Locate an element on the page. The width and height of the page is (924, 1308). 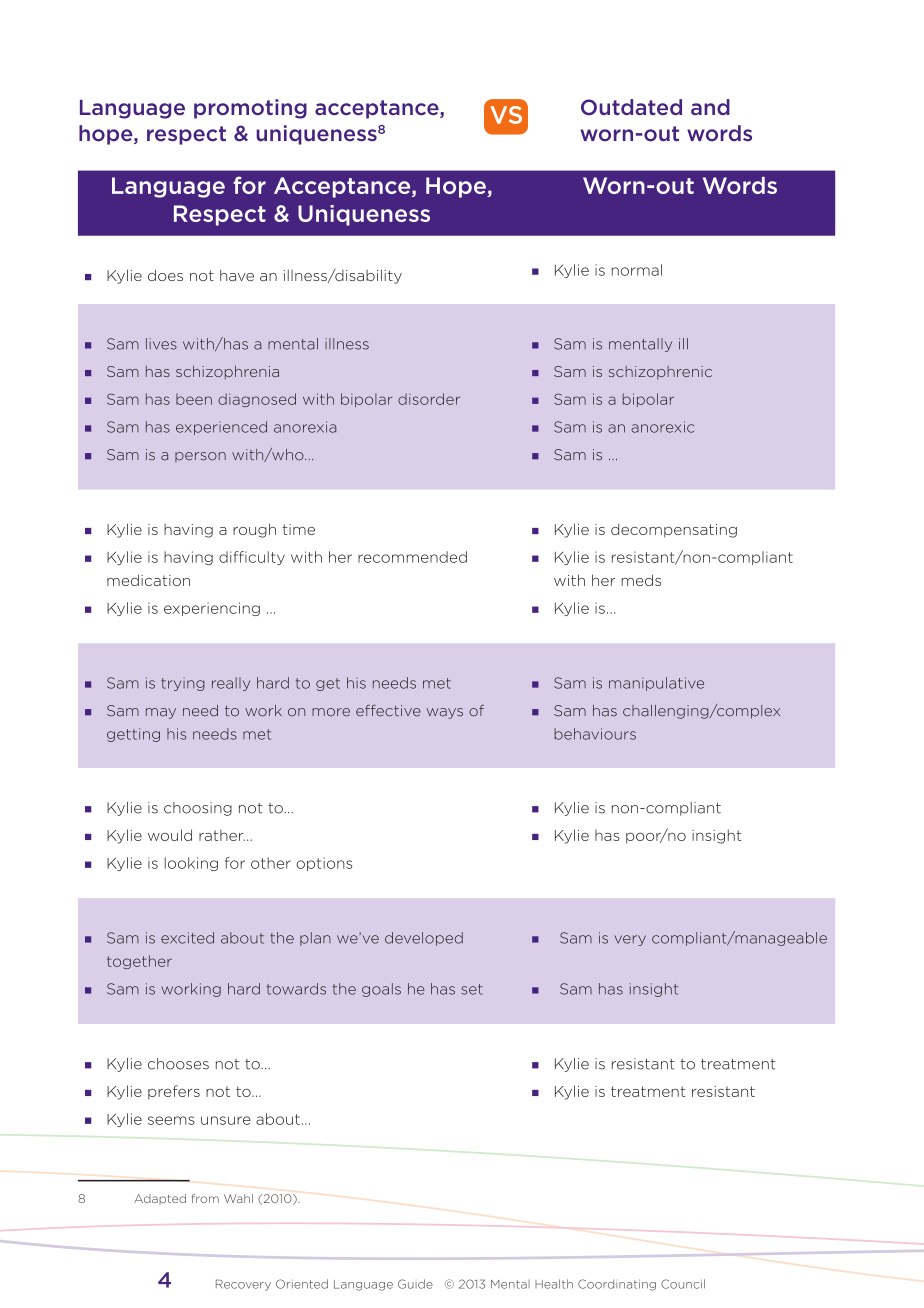
from is located at coordinates (205, 1198).
